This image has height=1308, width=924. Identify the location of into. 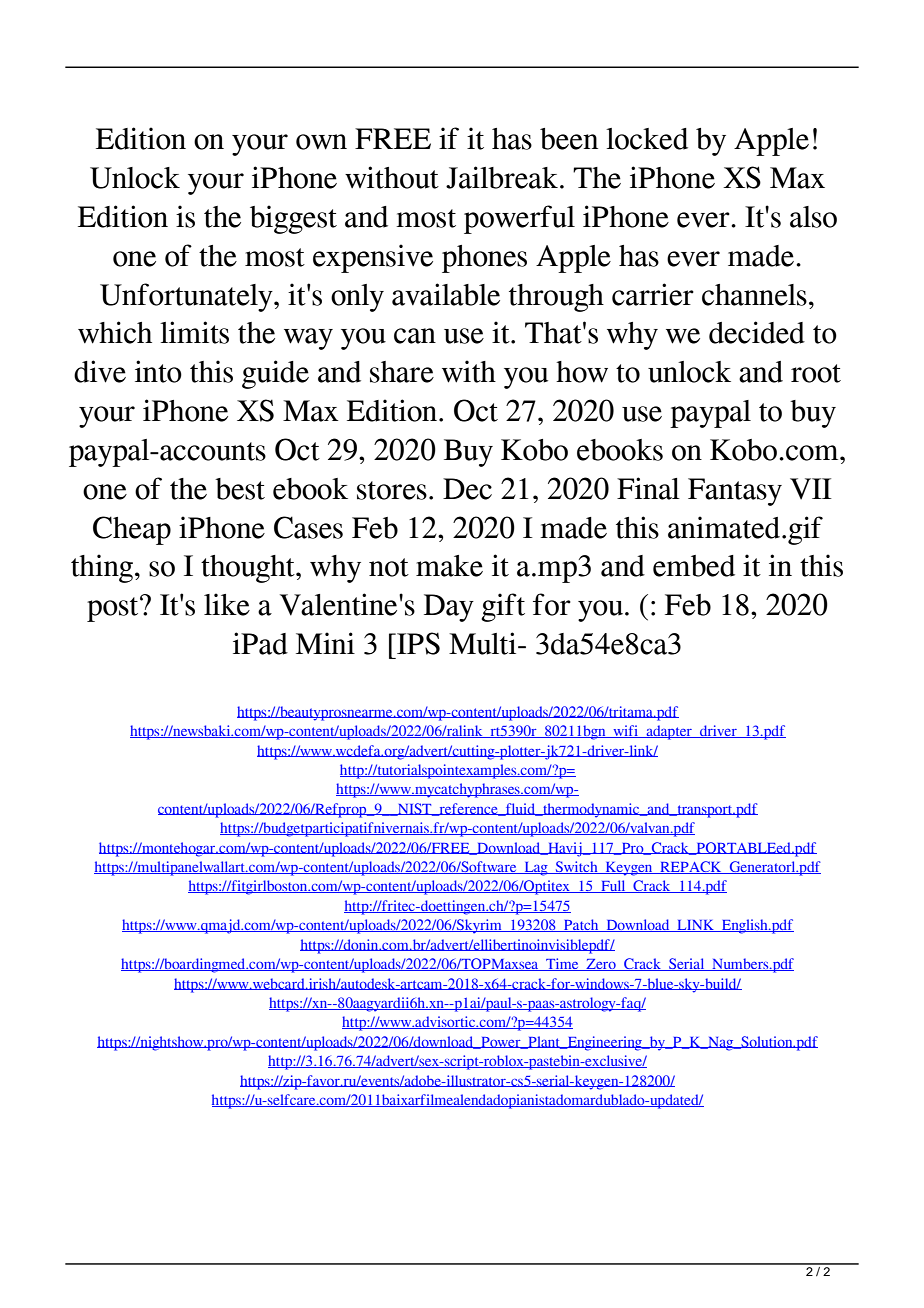
(158, 371).
